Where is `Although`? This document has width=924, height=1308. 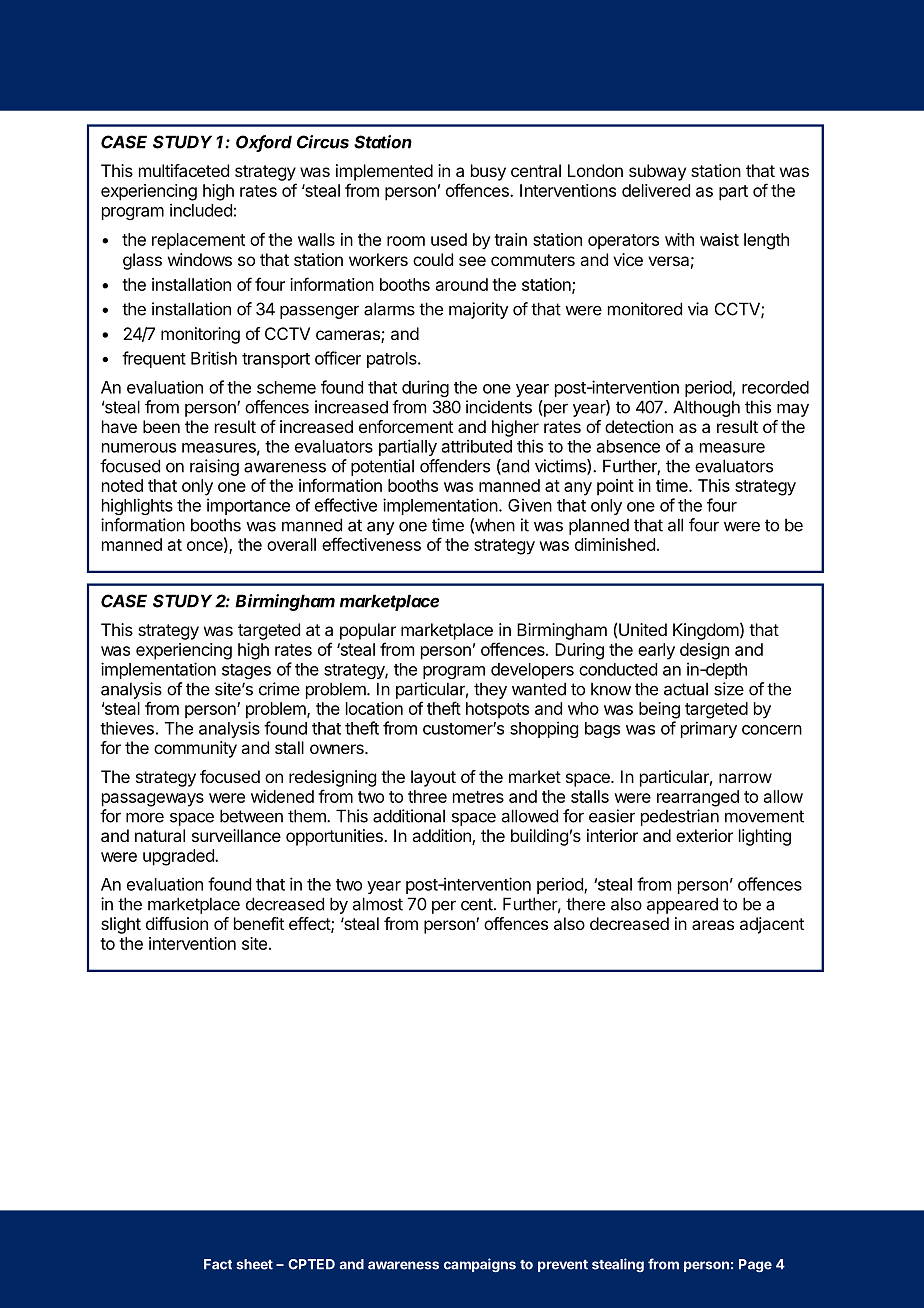 Although is located at coordinates (706, 408).
